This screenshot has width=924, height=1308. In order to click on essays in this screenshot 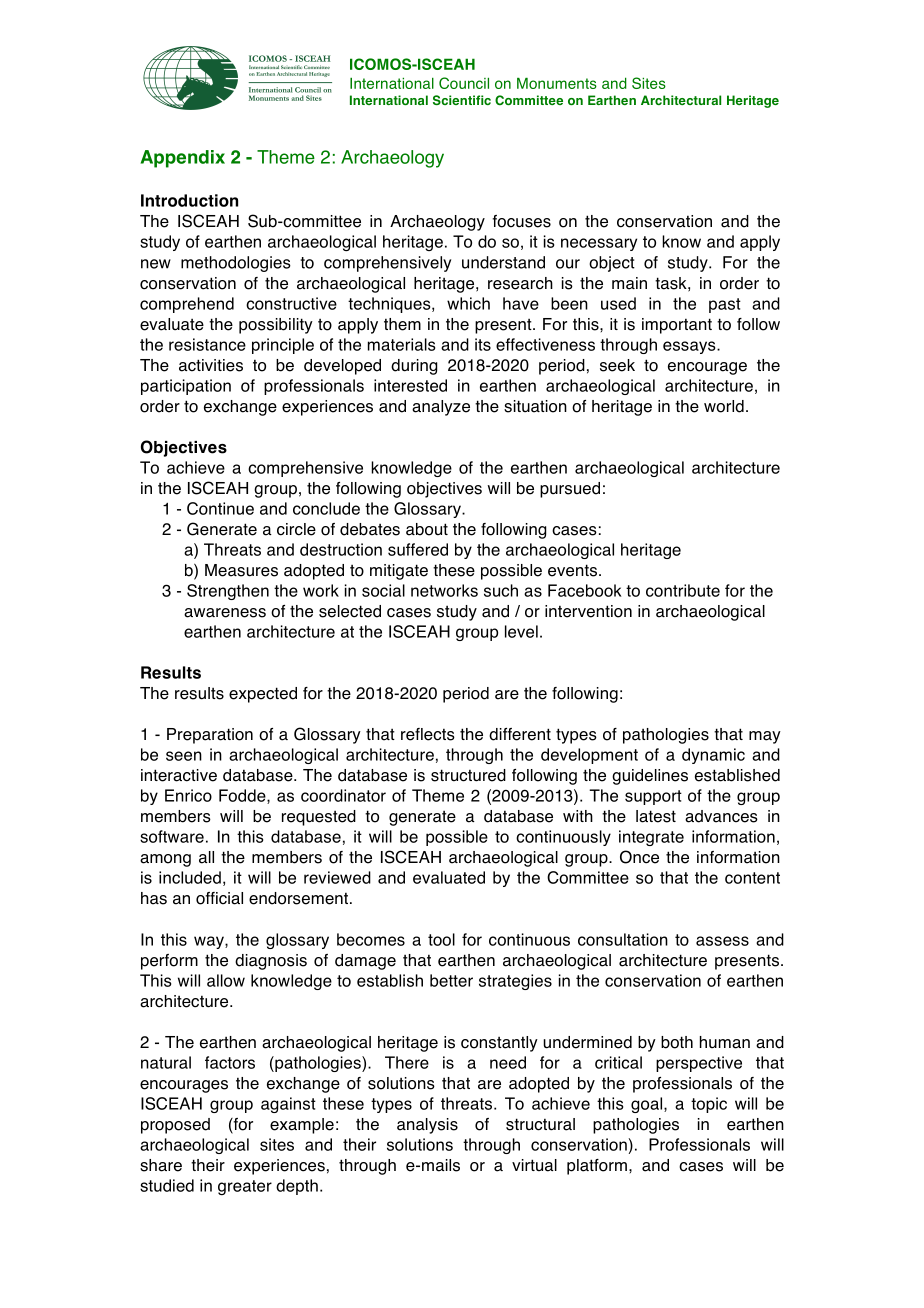, I will do `click(690, 347)`.
